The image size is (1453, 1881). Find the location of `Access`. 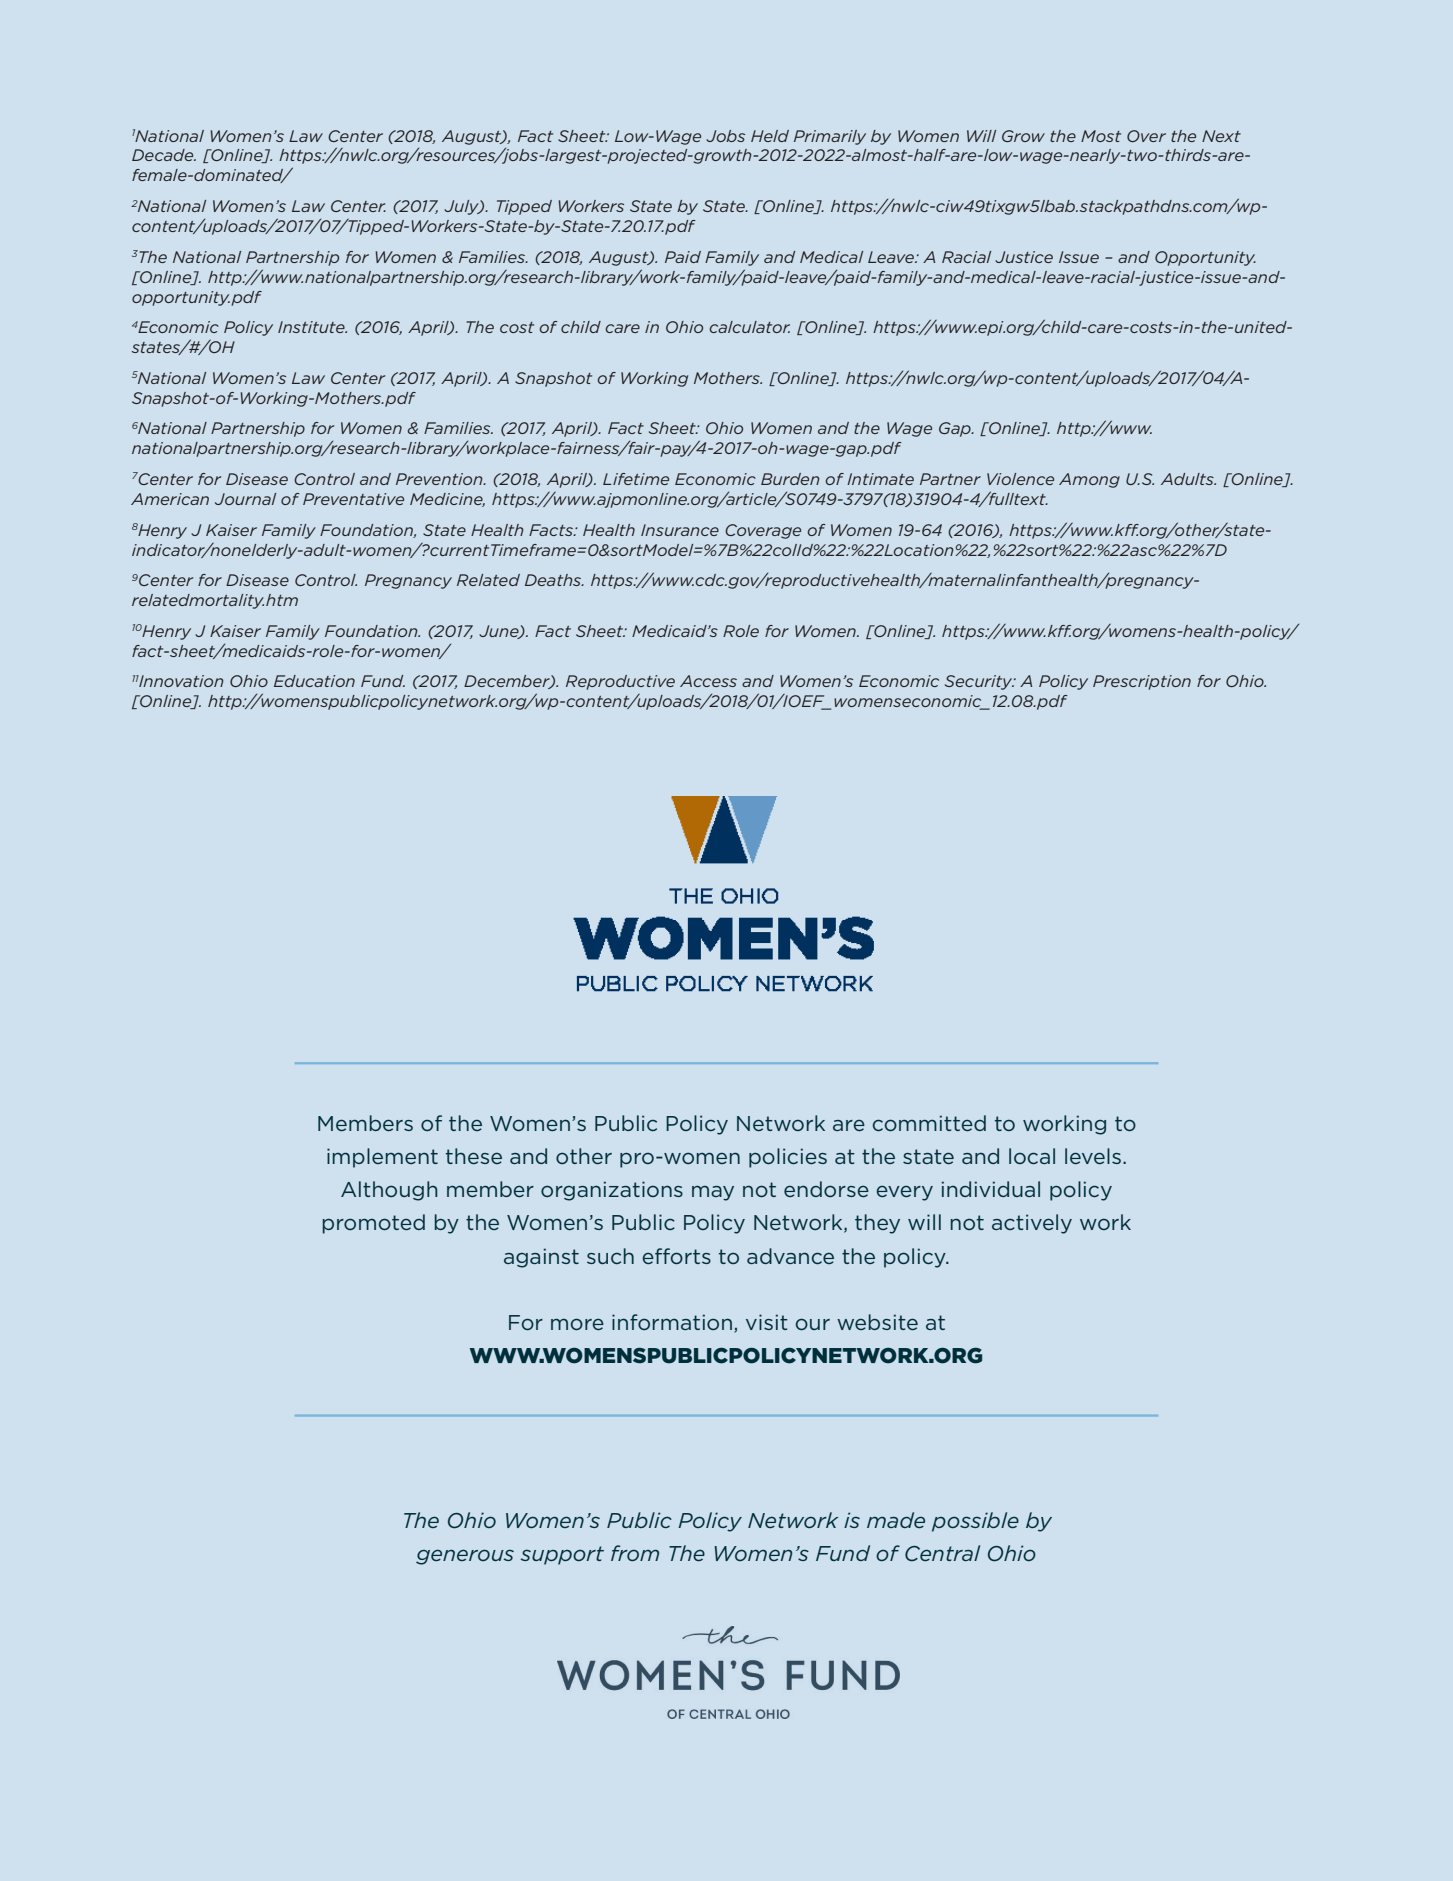

Access is located at coordinates (708, 681).
